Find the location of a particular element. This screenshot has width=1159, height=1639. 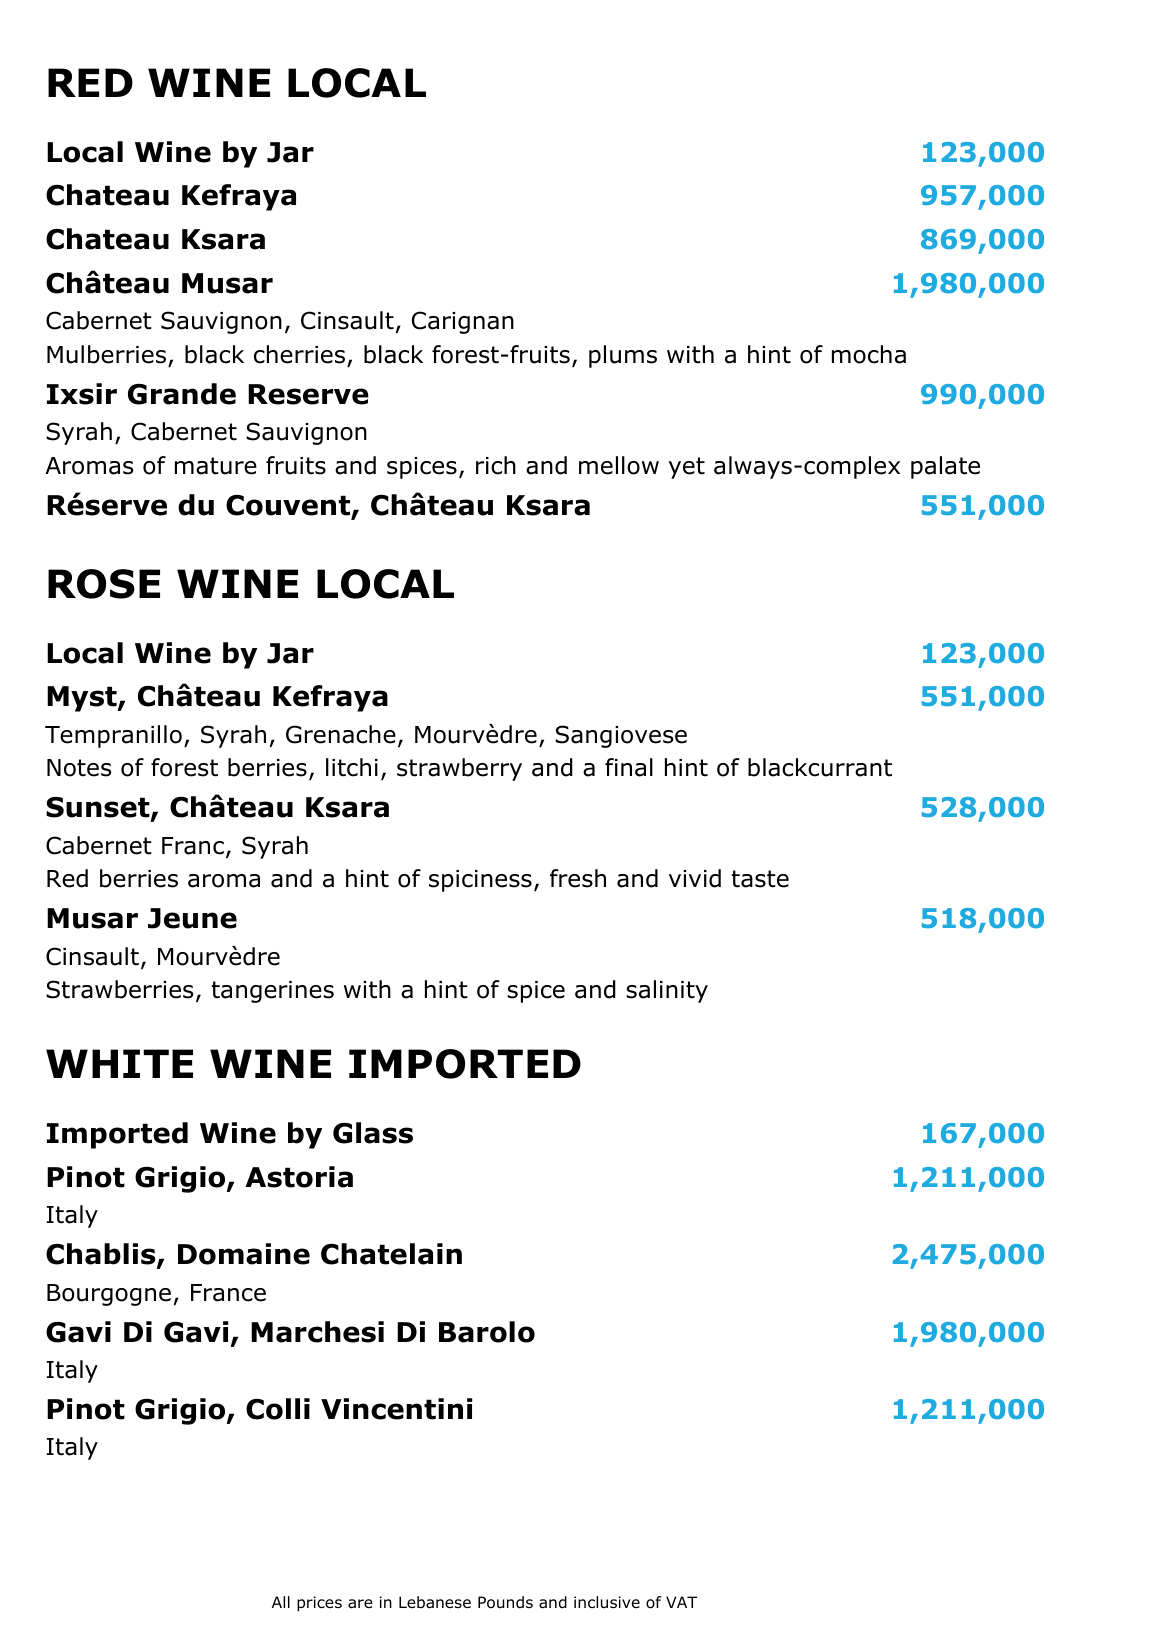

taste is located at coordinates (760, 879).
